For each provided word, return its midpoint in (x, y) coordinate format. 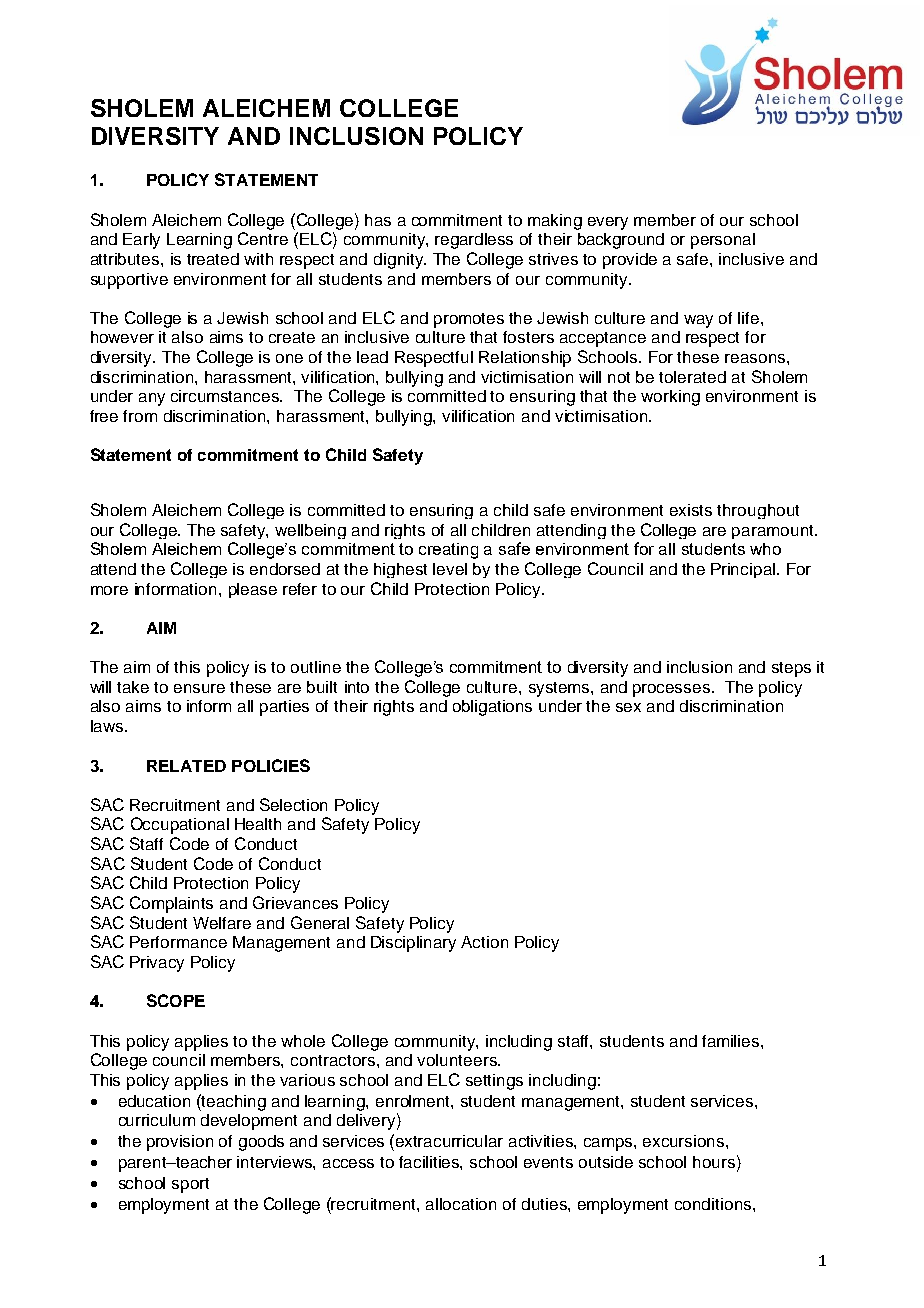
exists (691, 510)
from (140, 416)
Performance (178, 942)
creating (448, 551)
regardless (474, 241)
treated (213, 259)
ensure (199, 688)
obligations (492, 708)
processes (673, 690)
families (732, 1041)
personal (723, 241)
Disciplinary (413, 944)
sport (190, 1185)
